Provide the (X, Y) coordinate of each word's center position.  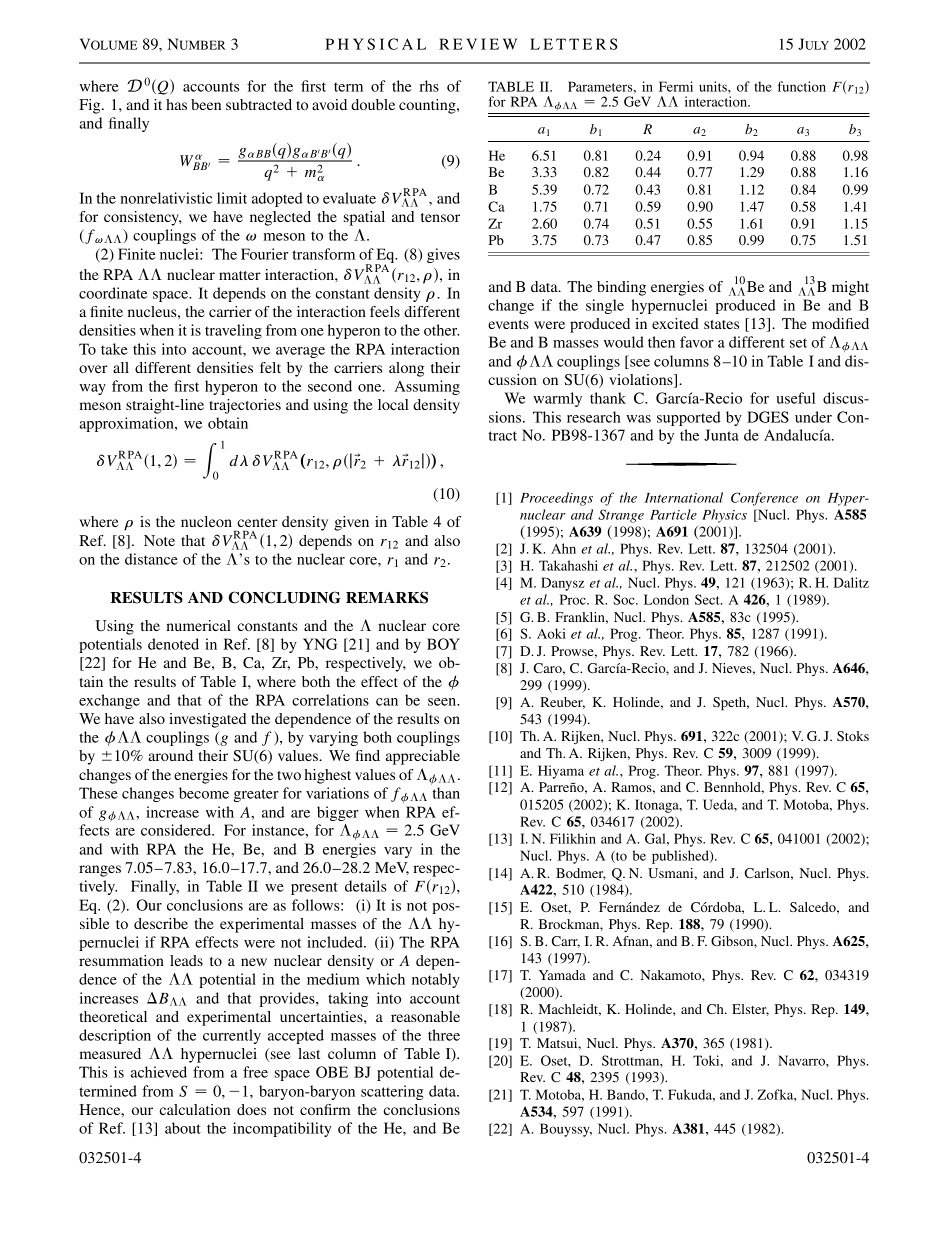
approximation (127, 424)
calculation (194, 1109)
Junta (721, 435)
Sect (708, 599)
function (802, 86)
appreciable (423, 757)
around (170, 755)
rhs (429, 86)
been (206, 104)
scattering (392, 1092)
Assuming (427, 387)
